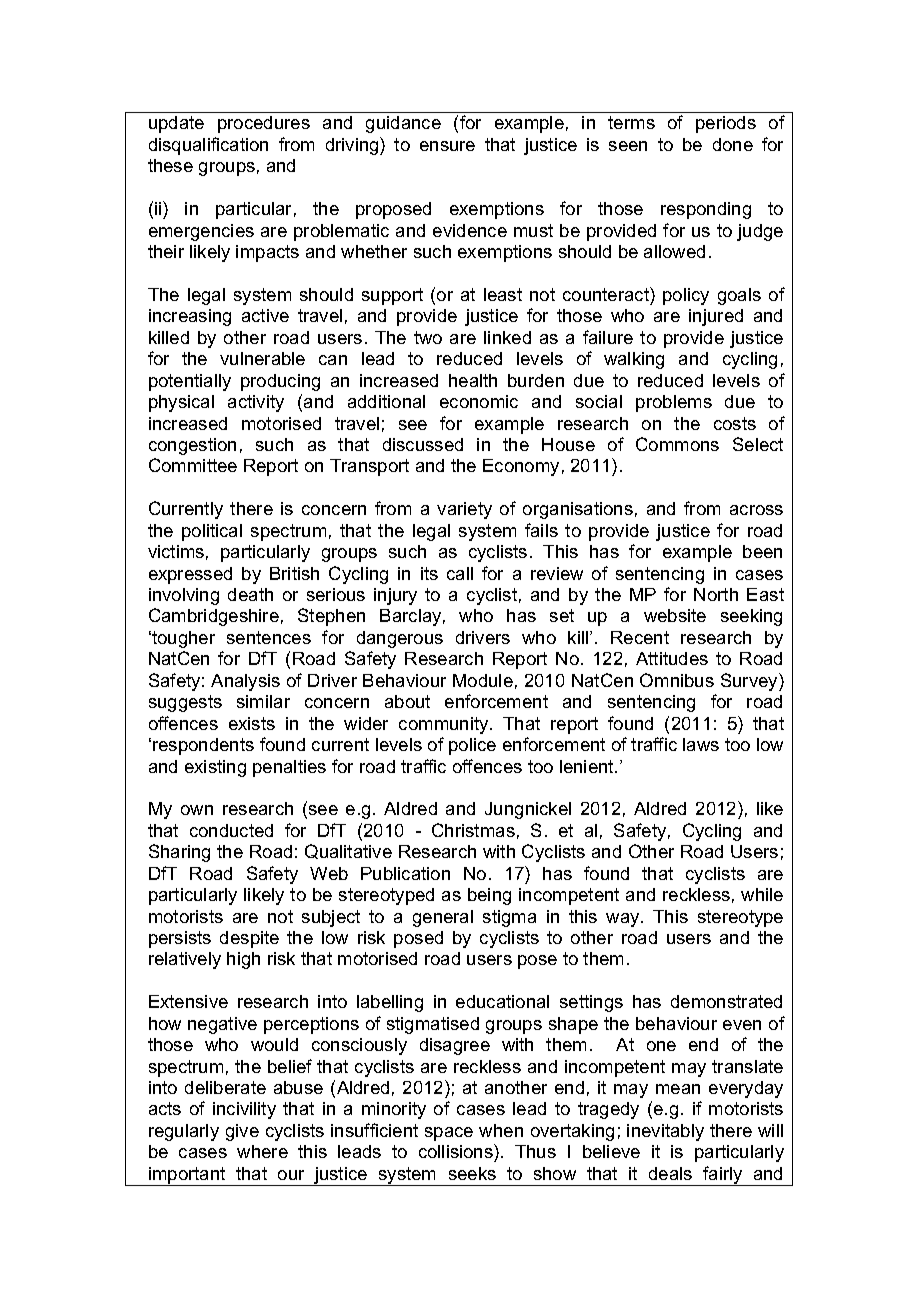 This image has width=924, height=1308. Describe the element at coordinates (193, 465) in the image. I see `Committee` at that location.
